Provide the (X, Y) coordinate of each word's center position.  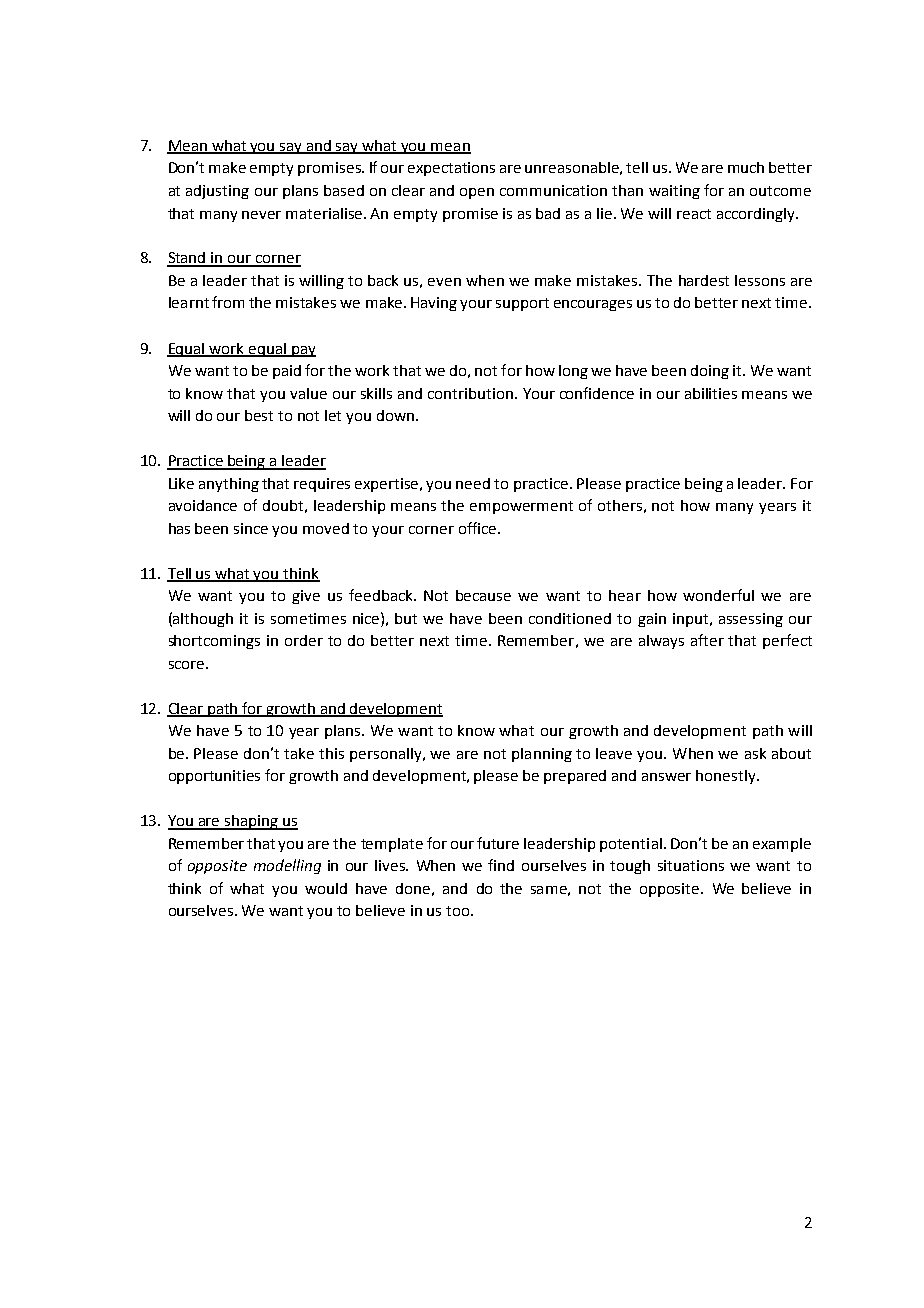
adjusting (217, 192)
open (477, 193)
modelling (287, 866)
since (251, 528)
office (479, 528)
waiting (674, 192)
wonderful (718, 595)
